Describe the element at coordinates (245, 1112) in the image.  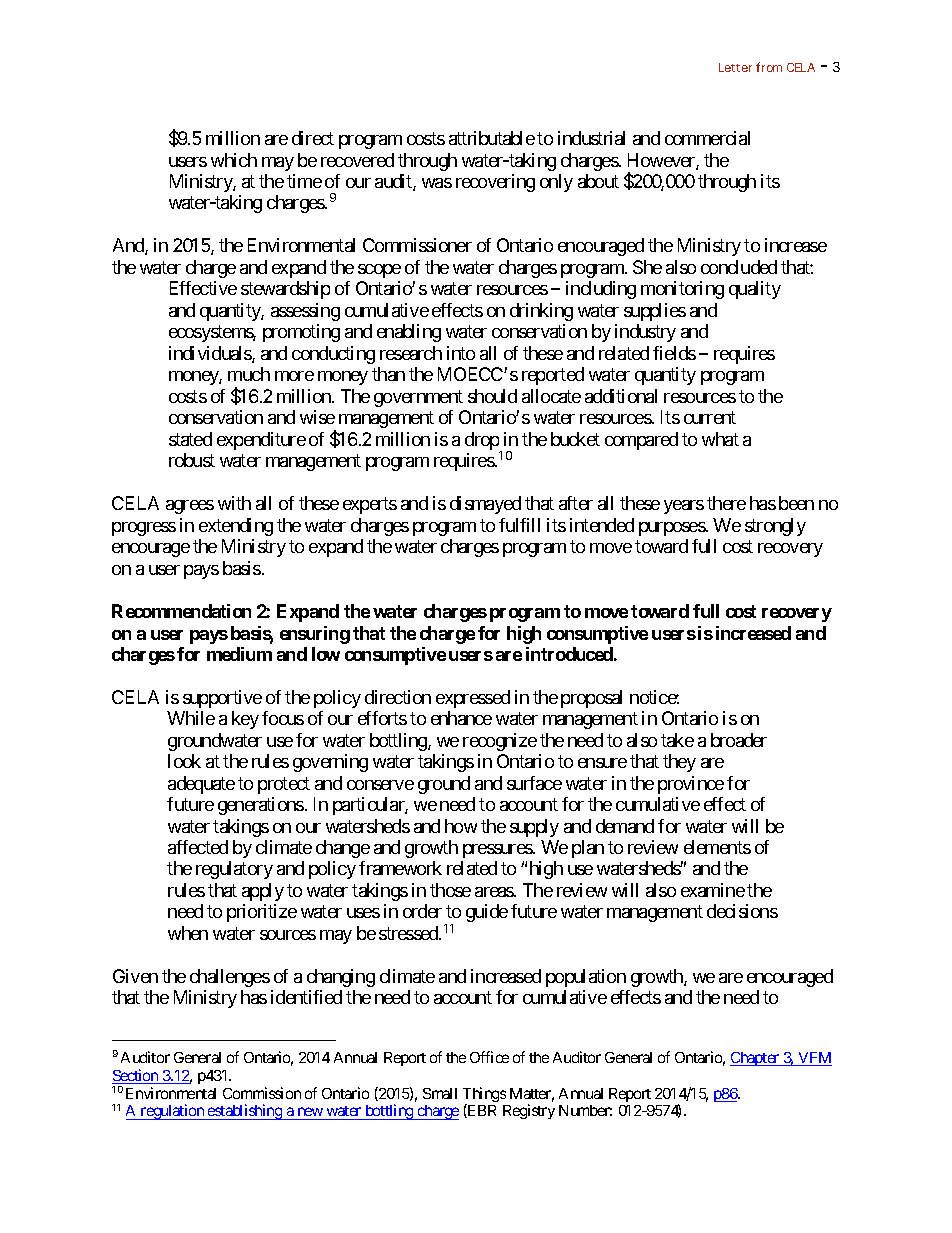
I see `establishing` at that location.
